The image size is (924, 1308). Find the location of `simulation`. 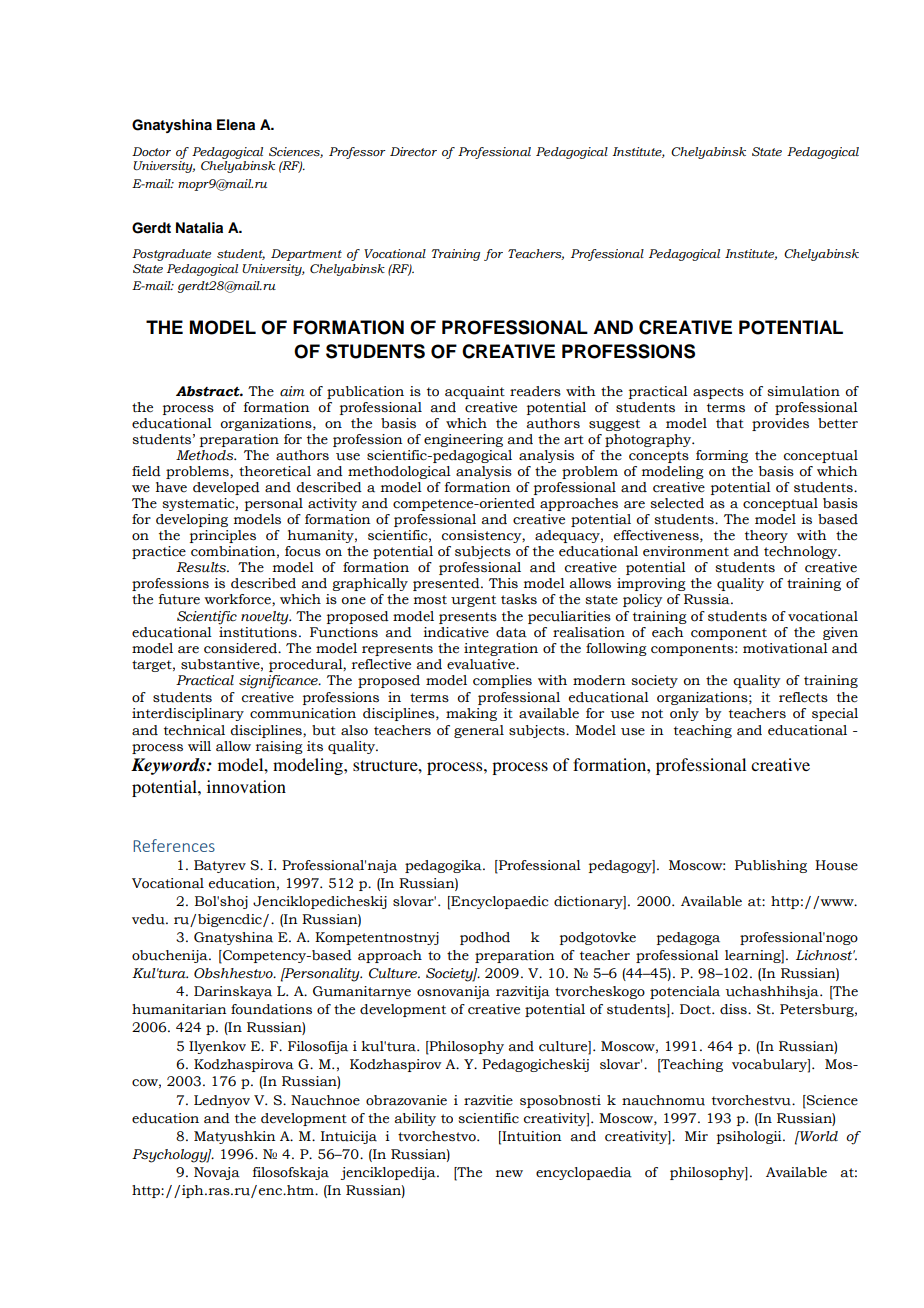

simulation is located at coordinates (804, 391).
